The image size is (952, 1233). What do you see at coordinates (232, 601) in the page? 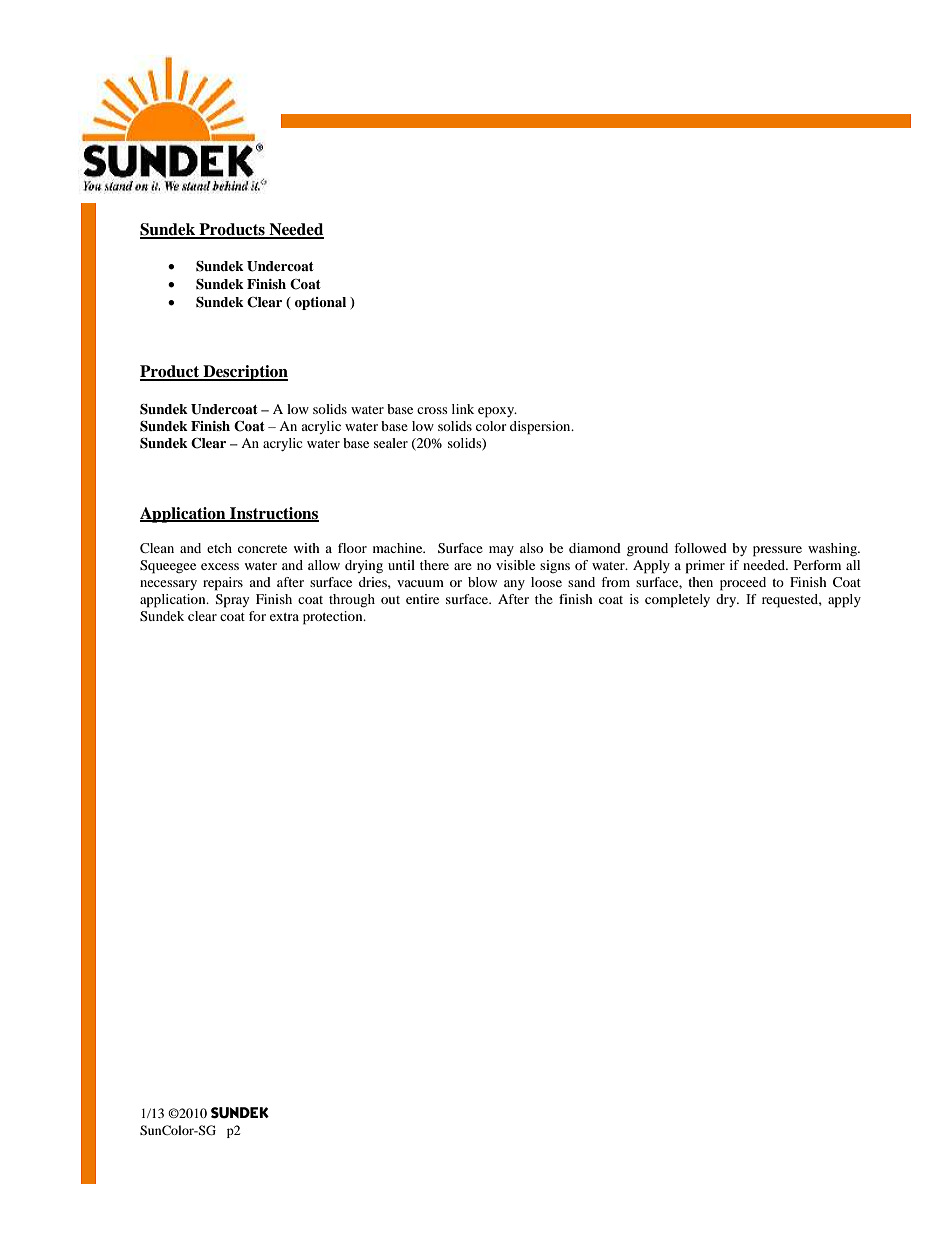
I see `Spray` at bounding box center [232, 601].
